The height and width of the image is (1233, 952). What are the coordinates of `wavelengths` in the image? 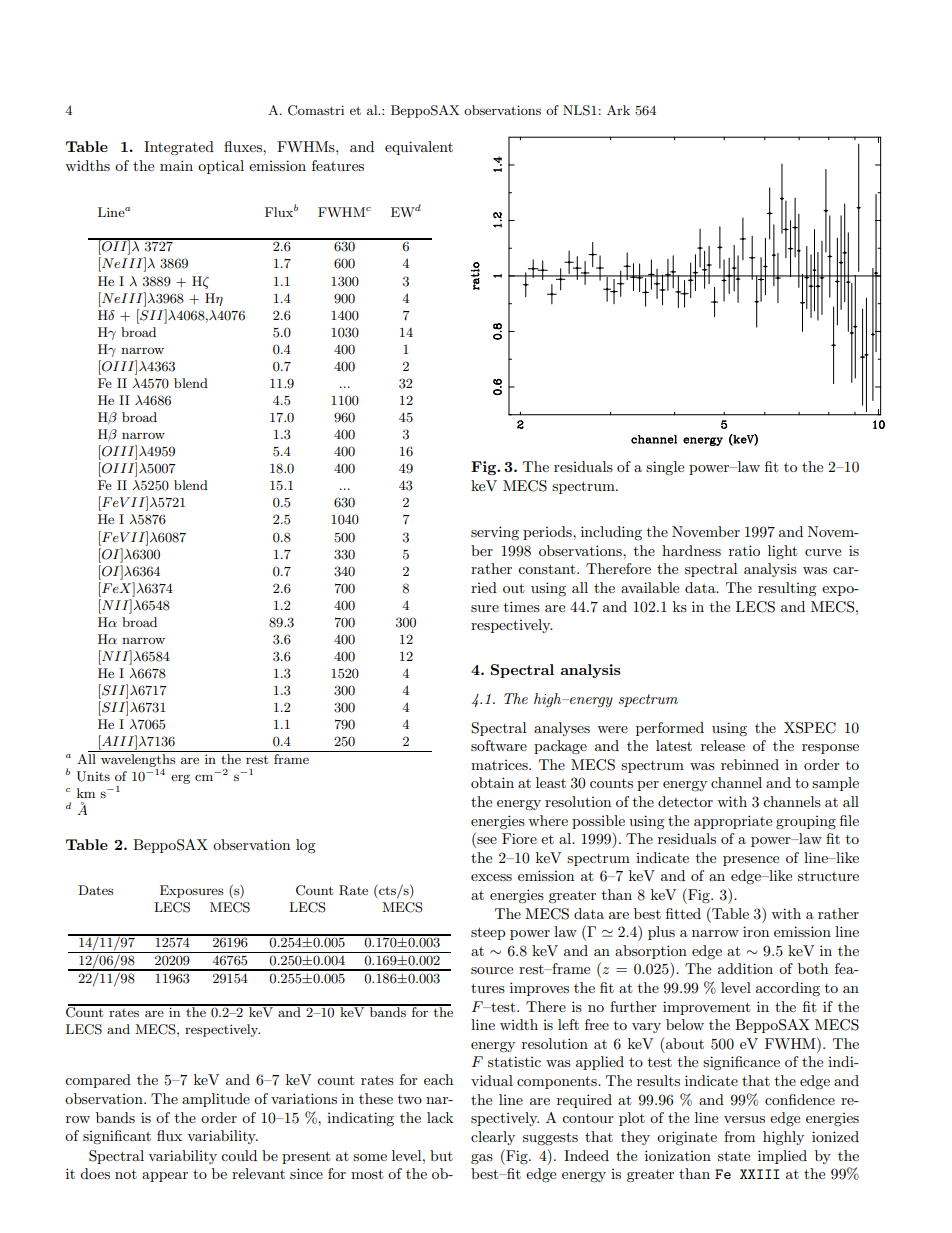 It's located at (138, 759).
